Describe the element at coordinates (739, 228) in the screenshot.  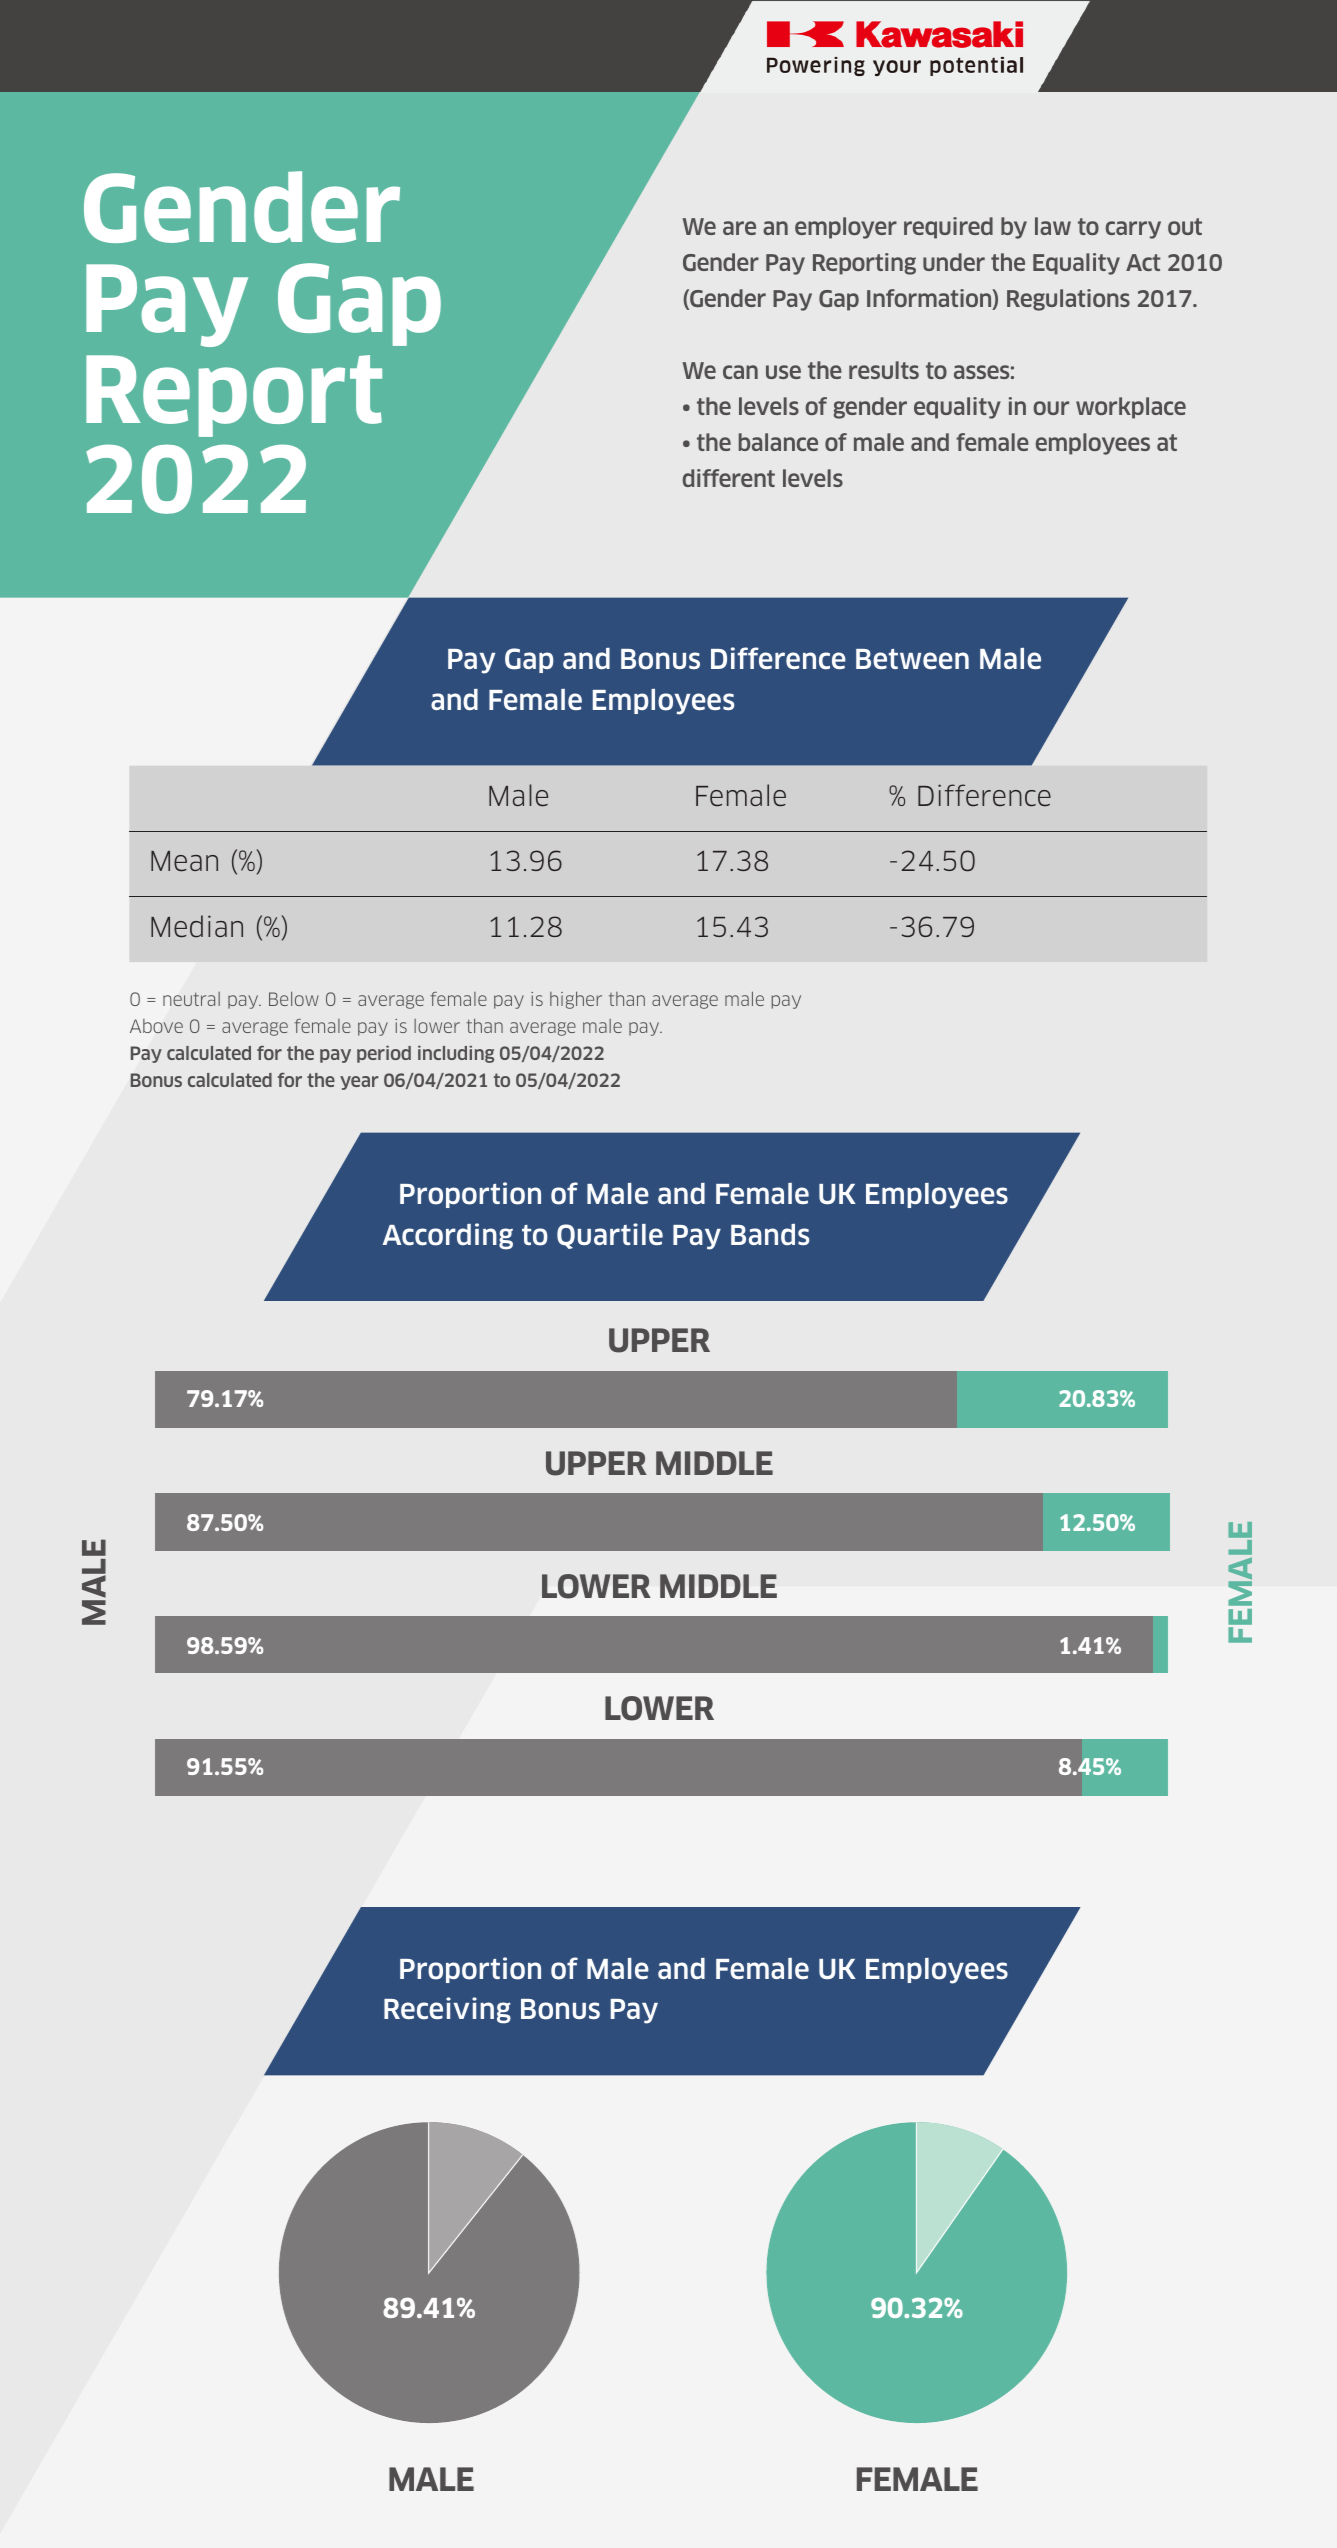
I see `are` at that location.
